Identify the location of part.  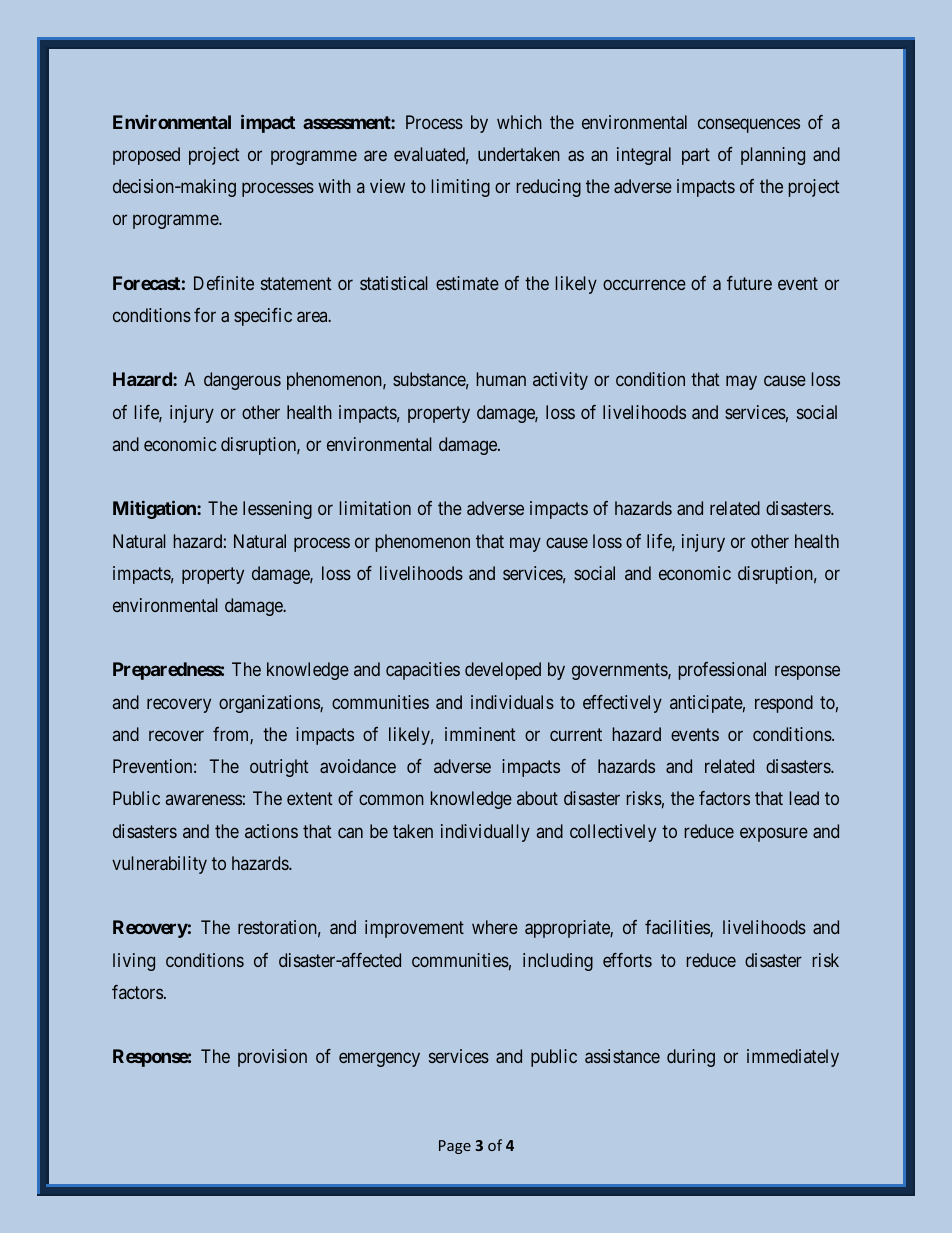
(696, 156).
